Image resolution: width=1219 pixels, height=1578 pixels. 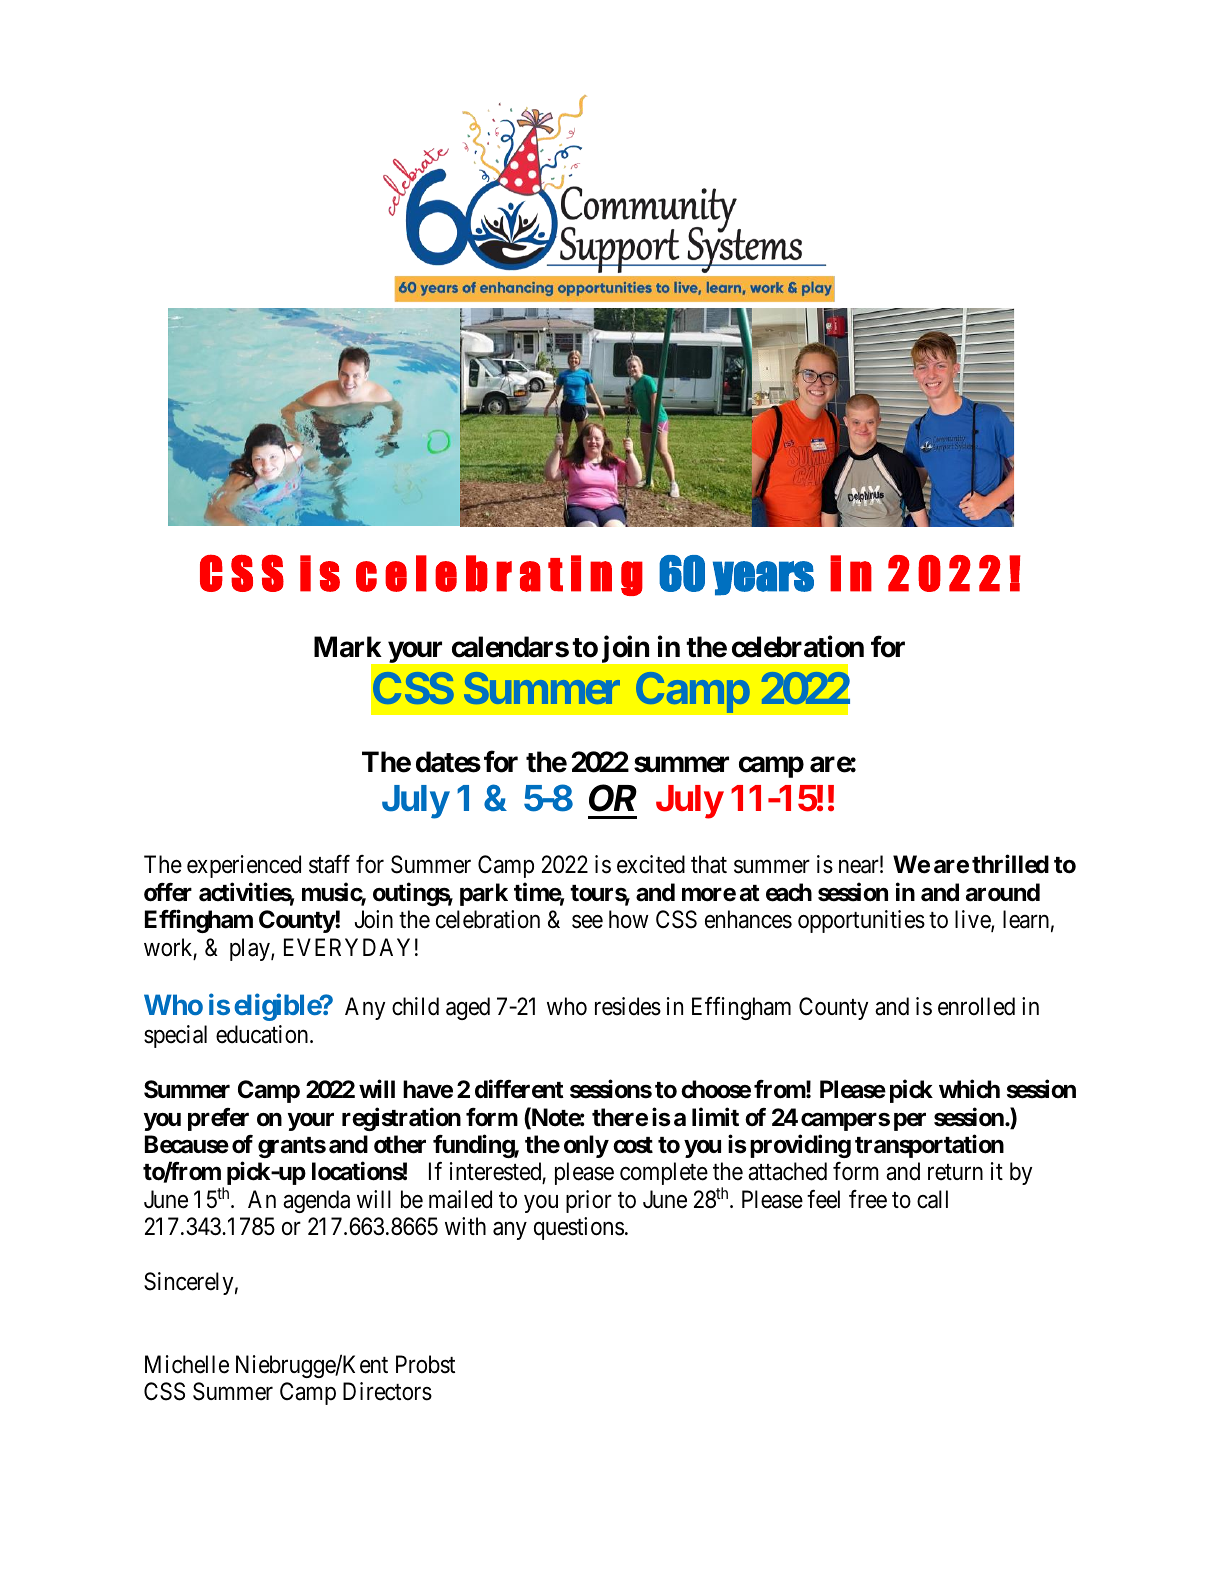 What do you see at coordinates (348, 647) in the screenshot?
I see `Mark` at bounding box center [348, 647].
